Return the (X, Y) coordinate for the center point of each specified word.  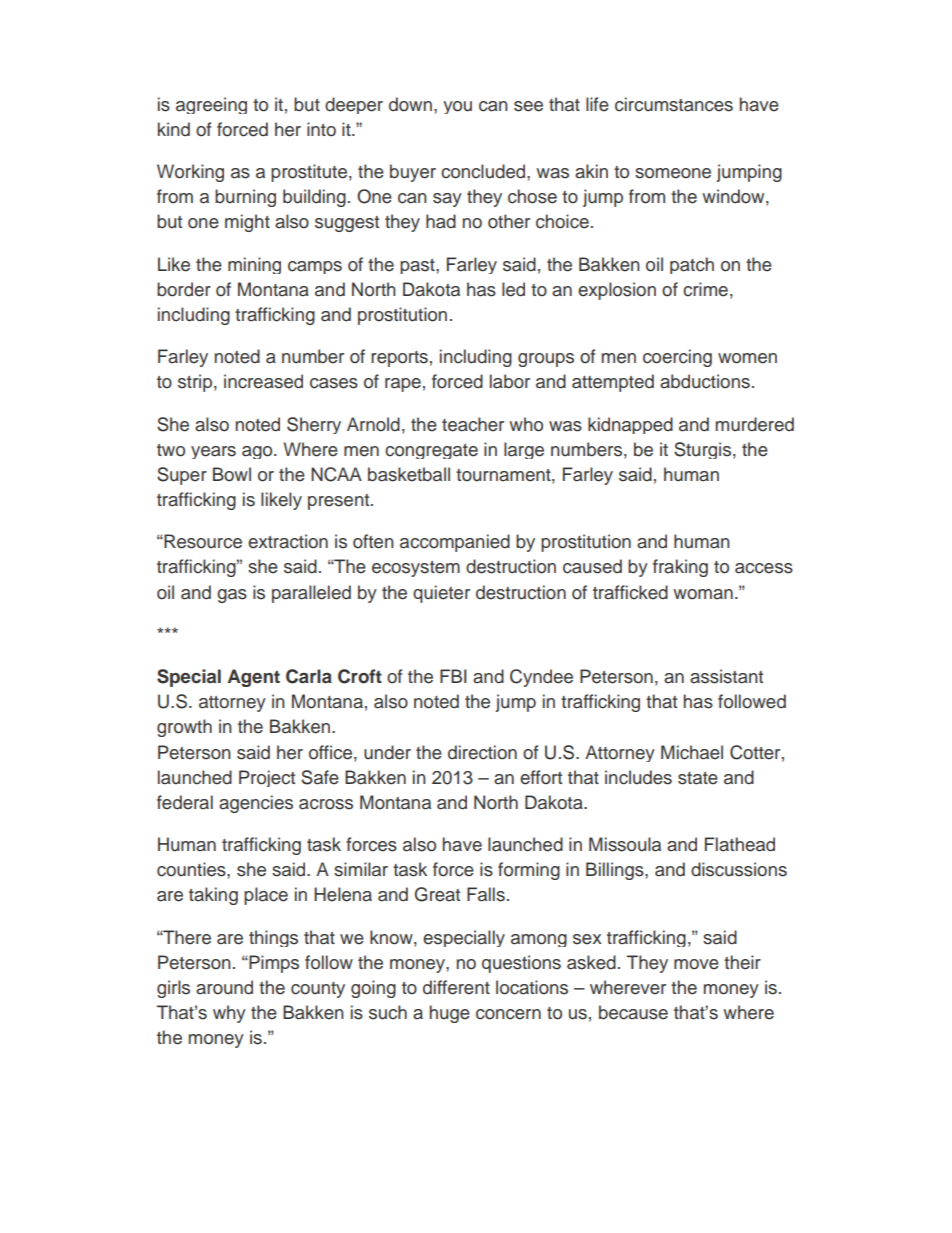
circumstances (674, 104)
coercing (677, 358)
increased (263, 381)
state (698, 778)
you (457, 107)
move (696, 964)
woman (703, 594)
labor (510, 381)
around (224, 987)
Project (267, 778)
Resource (202, 541)
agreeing (211, 105)
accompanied (455, 543)
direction (482, 752)
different (456, 987)
